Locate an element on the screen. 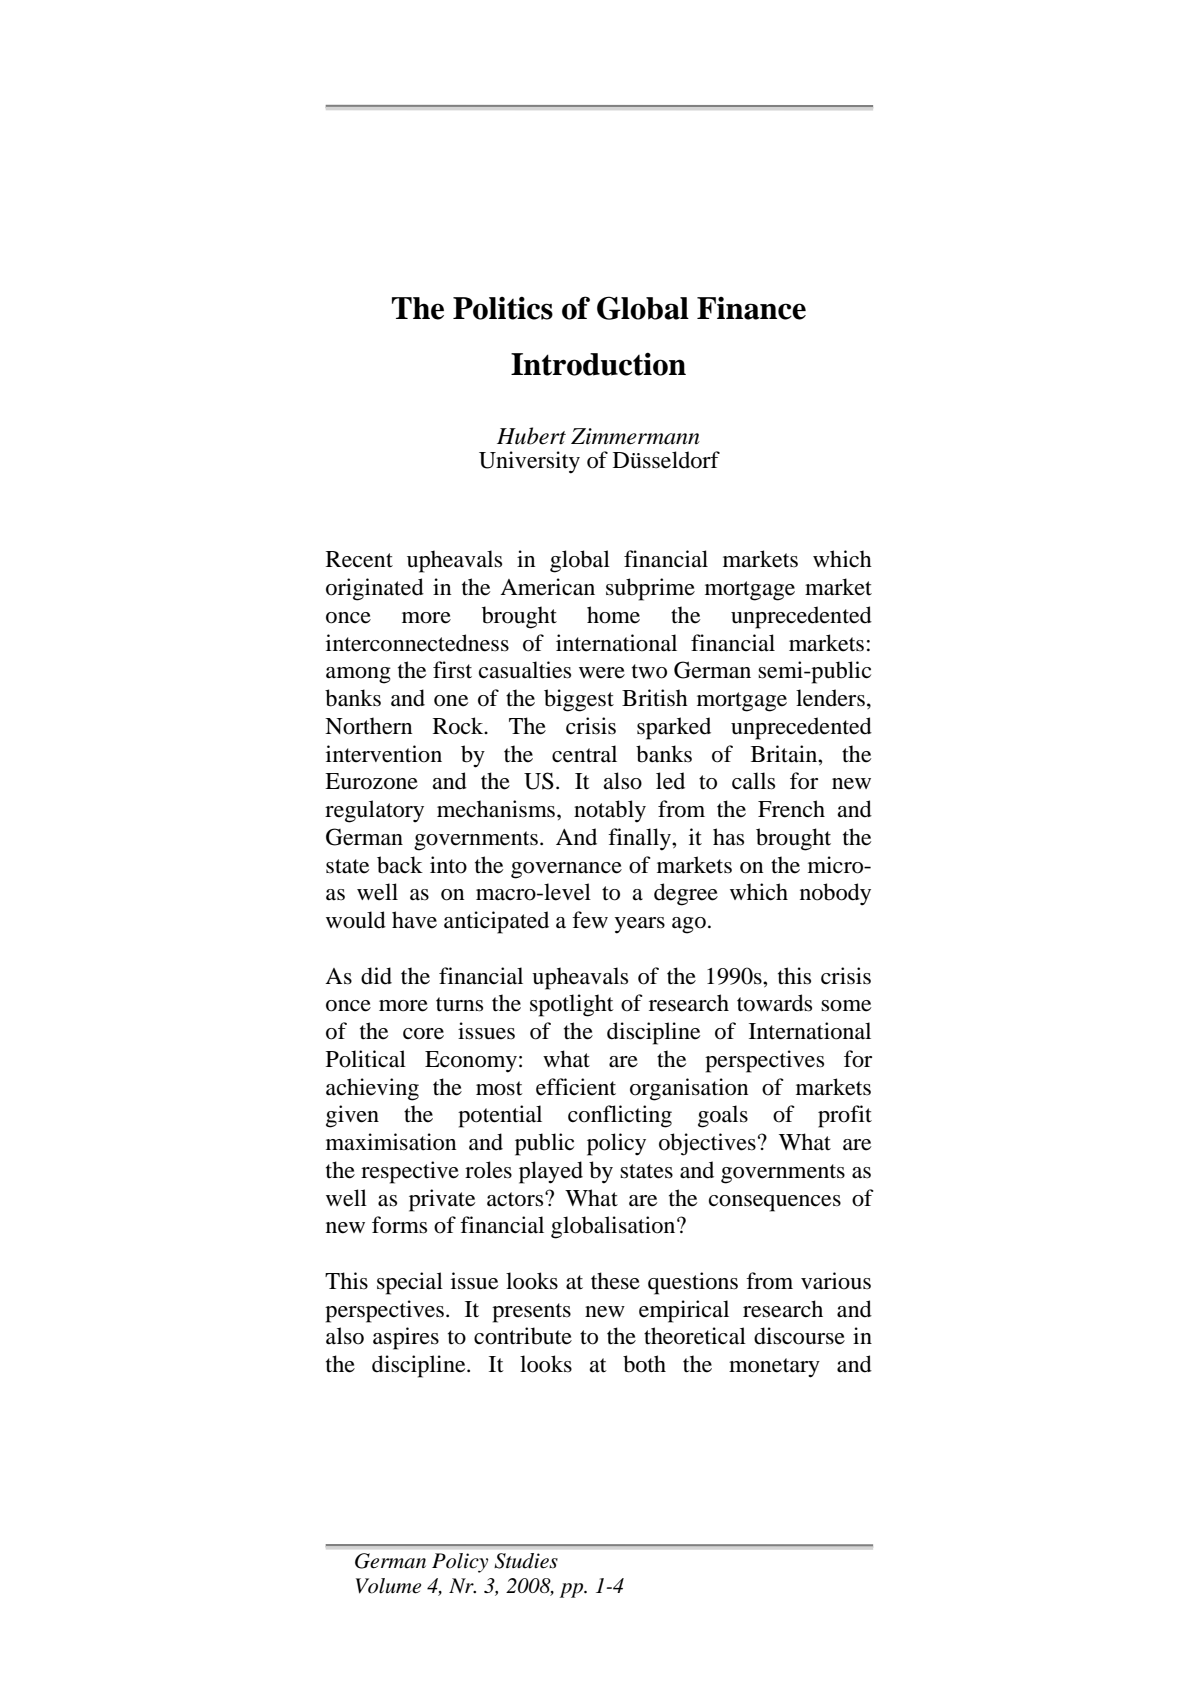 Image resolution: width=1197 pixels, height=1693 pixels. towards is located at coordinates (774, 1003).
